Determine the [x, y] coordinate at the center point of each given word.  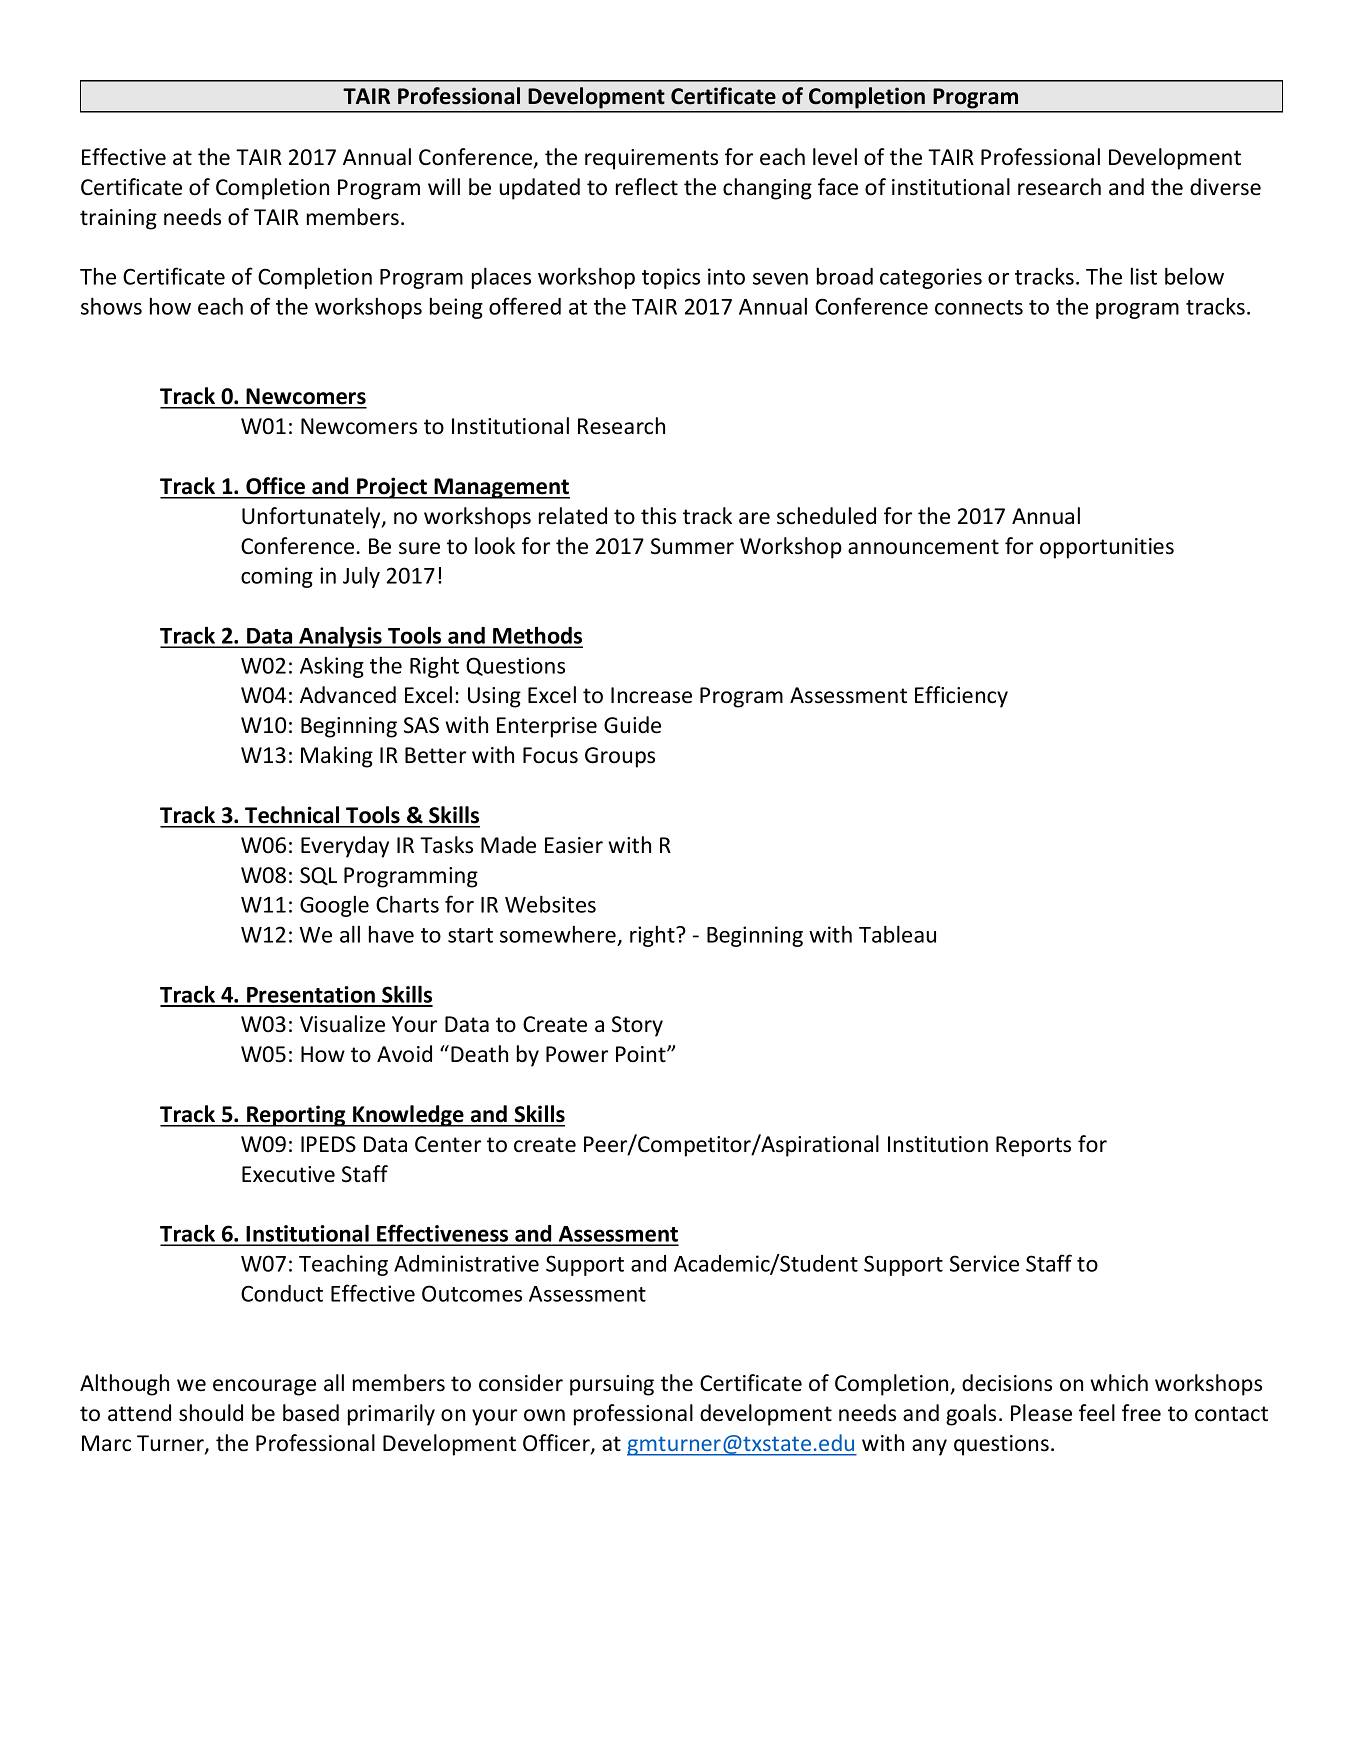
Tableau [897, 934]
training [118, 219]
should [211, 1413]
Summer [692, 546]
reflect [647, 187]
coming [277, 577]
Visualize [342, 1024]
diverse [1225, 187]
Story [637, 1026]
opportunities [1107, 548]
